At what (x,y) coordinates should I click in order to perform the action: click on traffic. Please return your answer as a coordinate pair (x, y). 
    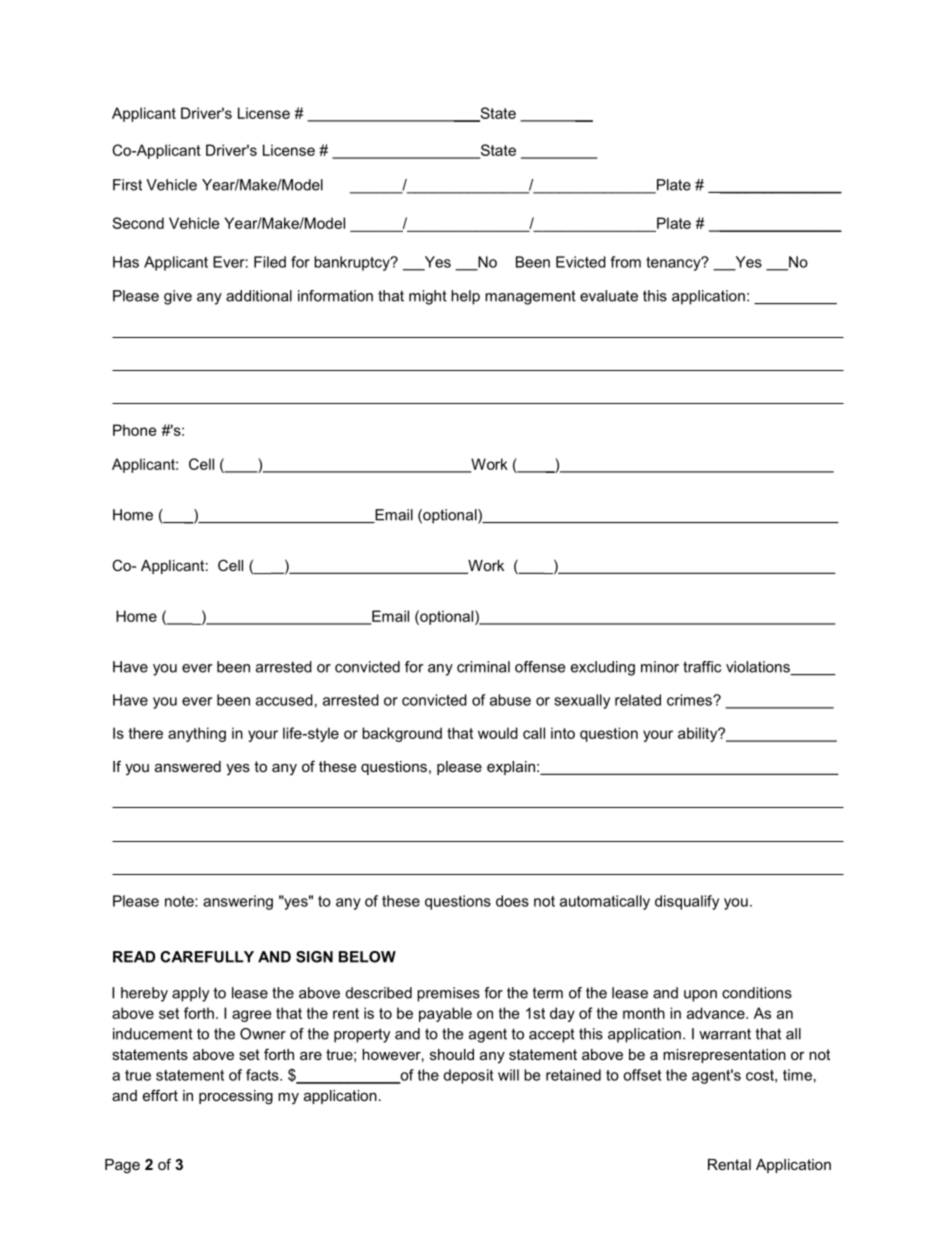
    Looking at the image, I should click on (702, 667).
